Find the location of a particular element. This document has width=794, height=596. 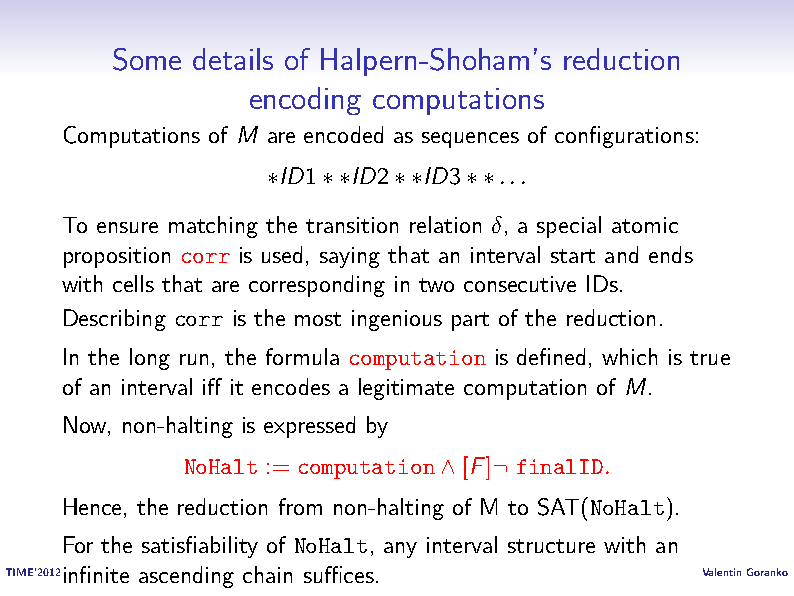

which is located at coordinates (629, 356).
